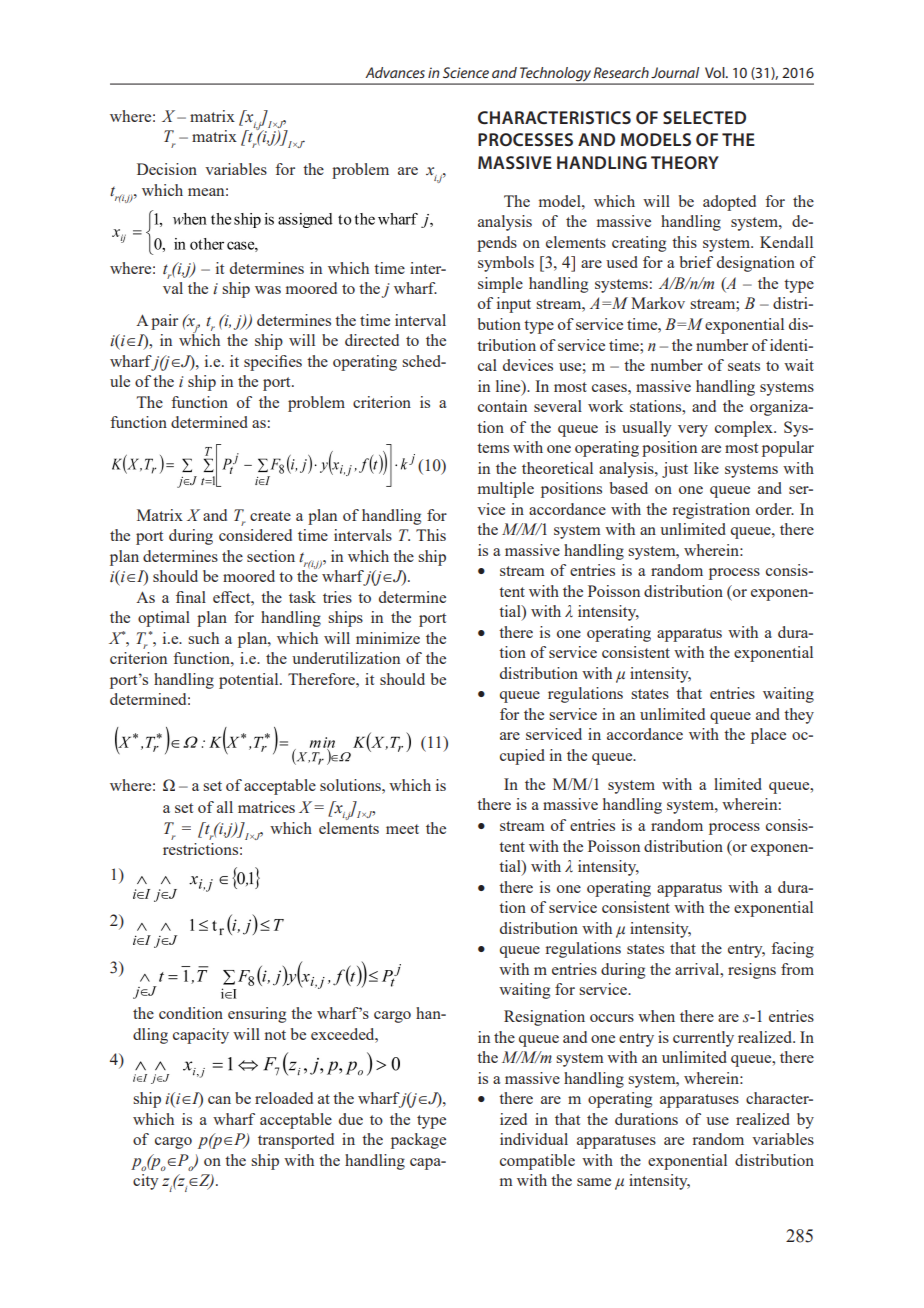 This screenshot has height=1308, width=924. What do you see at coordinates (466, 72) in the screenshot?
I see `Science` at bounding box center [466, 72].
